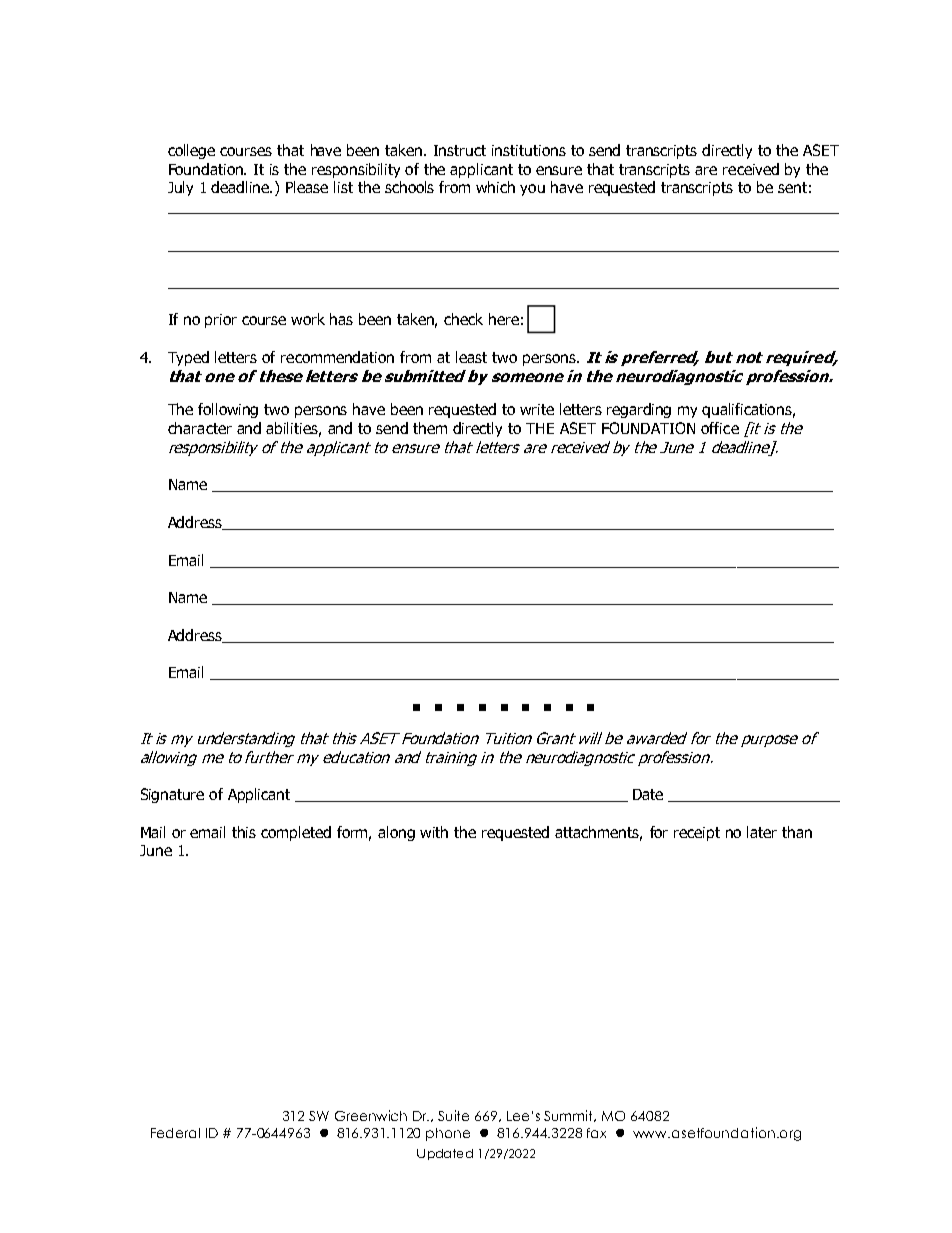  Describe the element at coordinates (307, 187) in the screenshot. I see `Please` at that location.
